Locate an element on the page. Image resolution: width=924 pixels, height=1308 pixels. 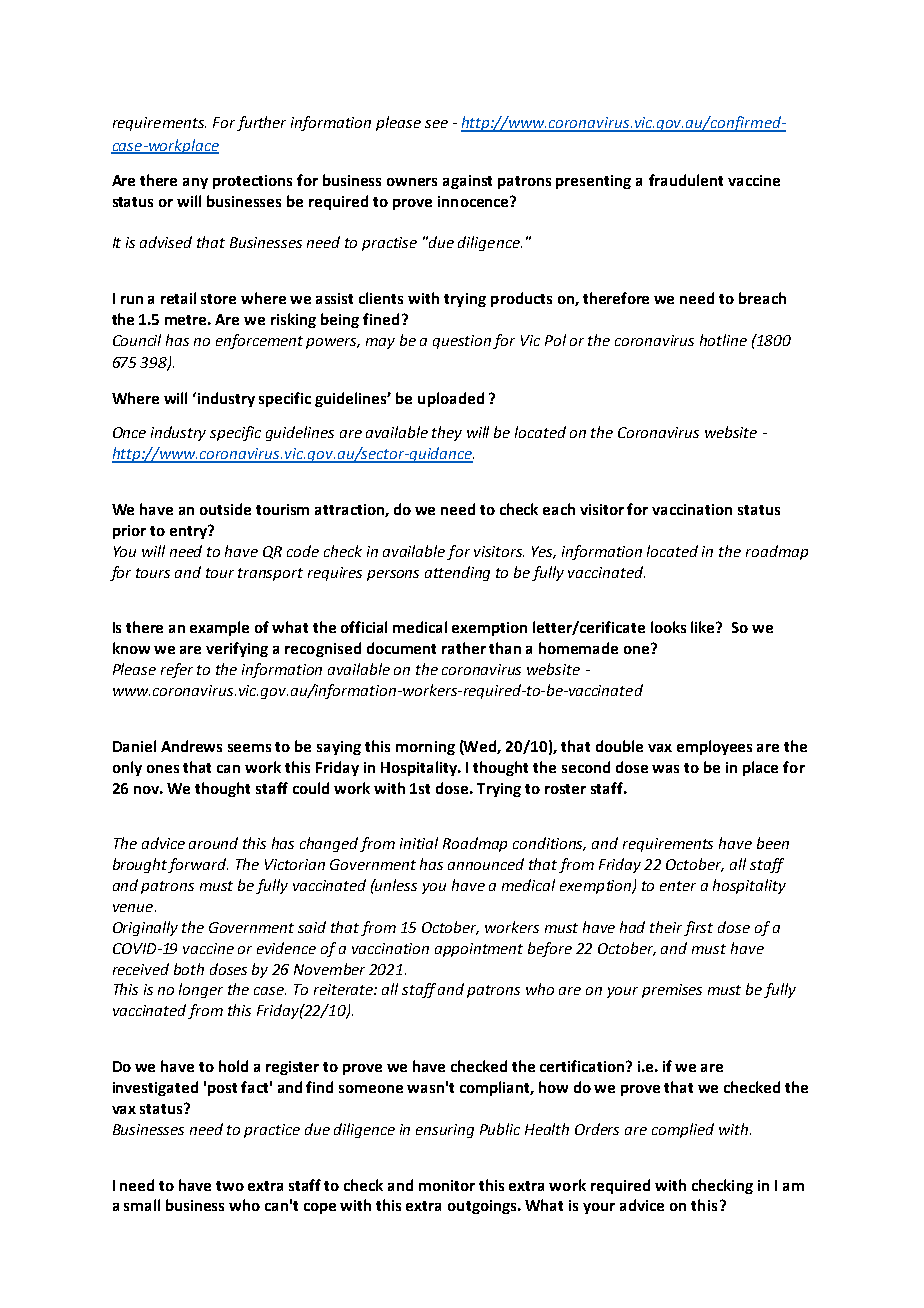
monitor is located at coordinates (447, 1185).
